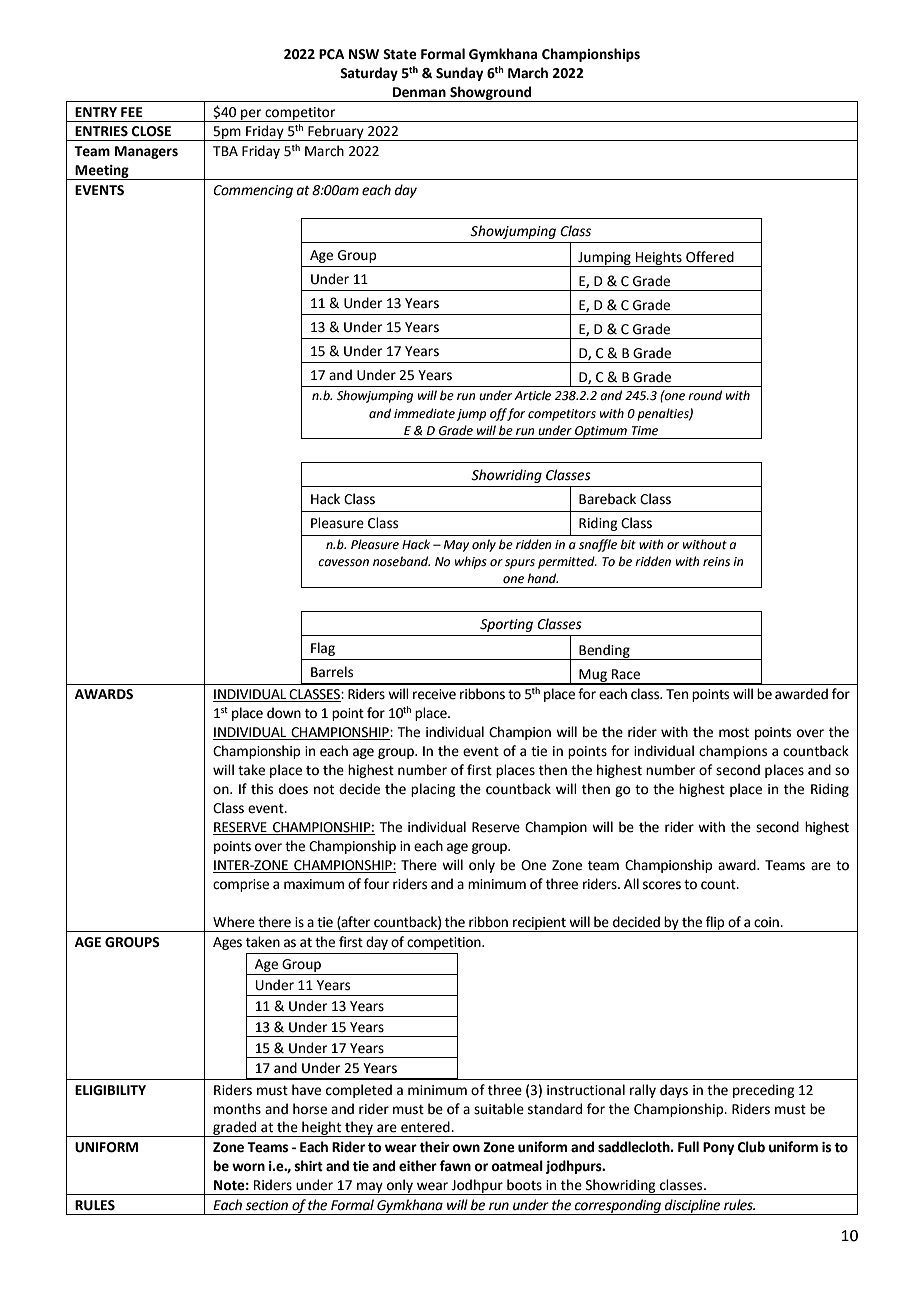 The height and width of the screenshot is (1308, 924). What do you see at coordinates (459, 74) in the screenshot?
I see `Sunday` at bounding box center [459, 74].
